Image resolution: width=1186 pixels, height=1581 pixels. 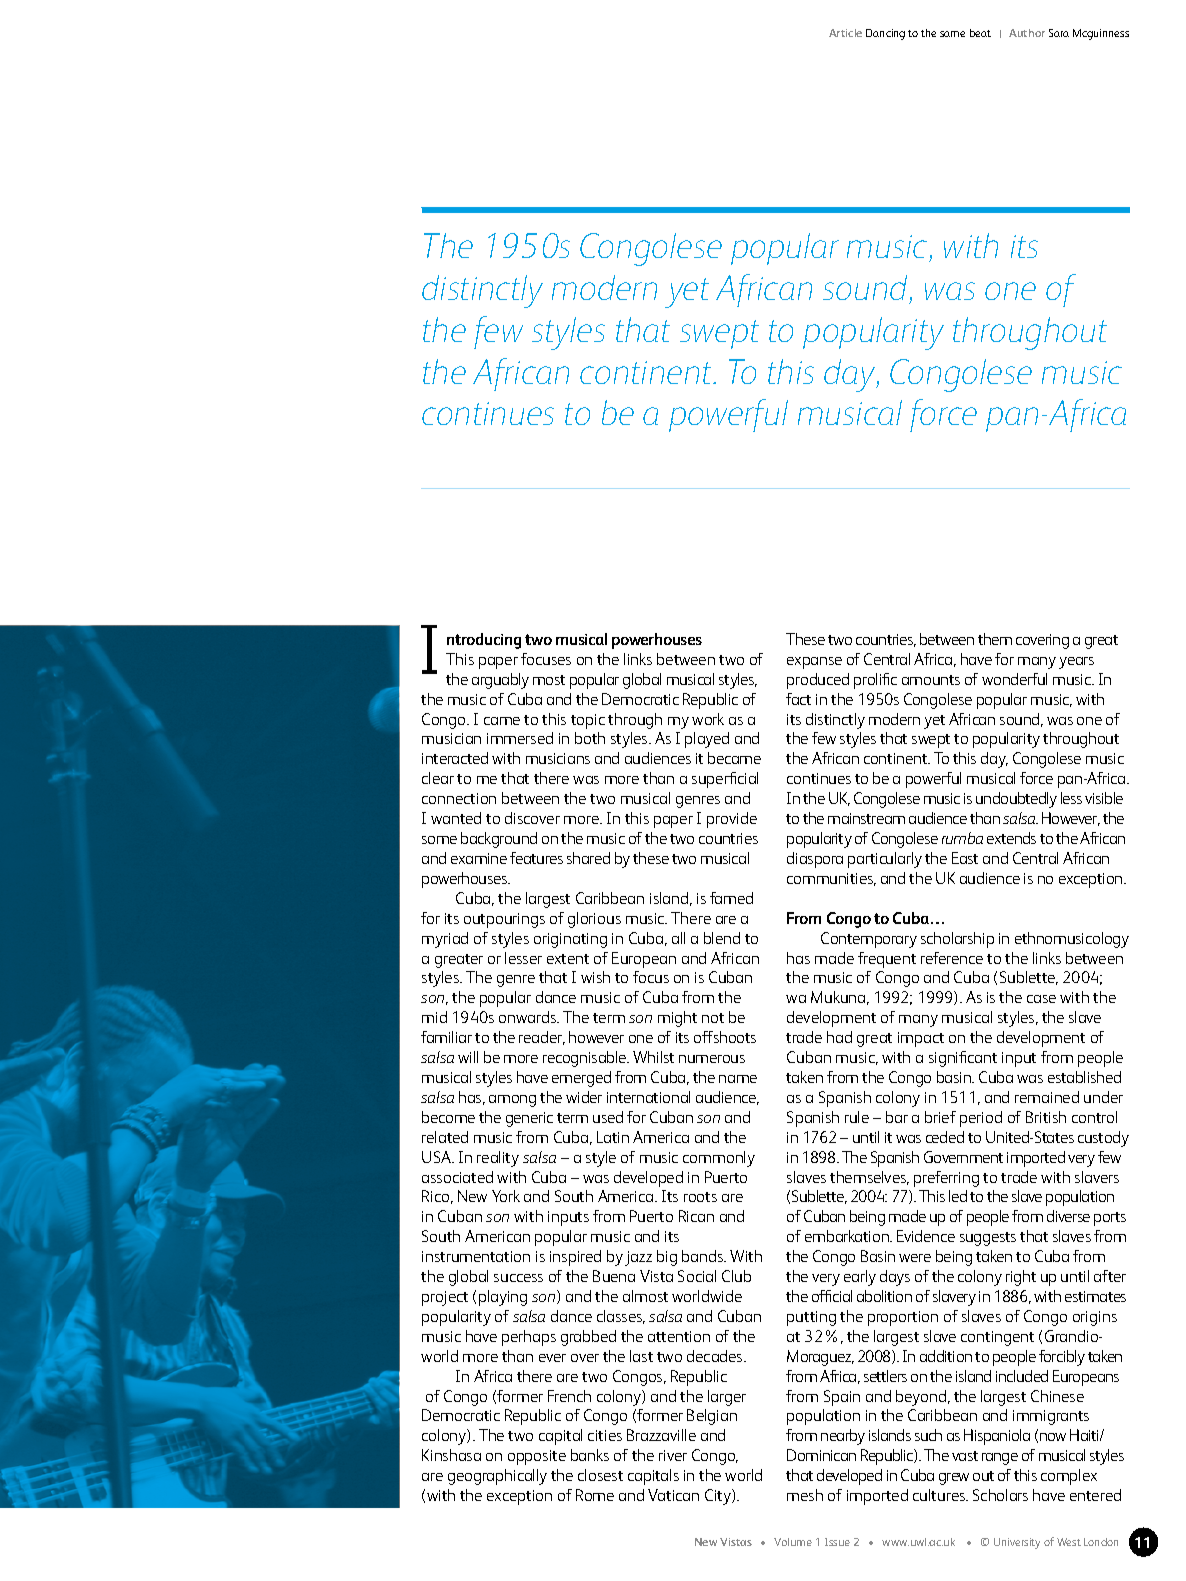 What do you see at coordinates (497, 1477) in the screenshot?
I see `geographically` at bounding box center [497, 1477].
